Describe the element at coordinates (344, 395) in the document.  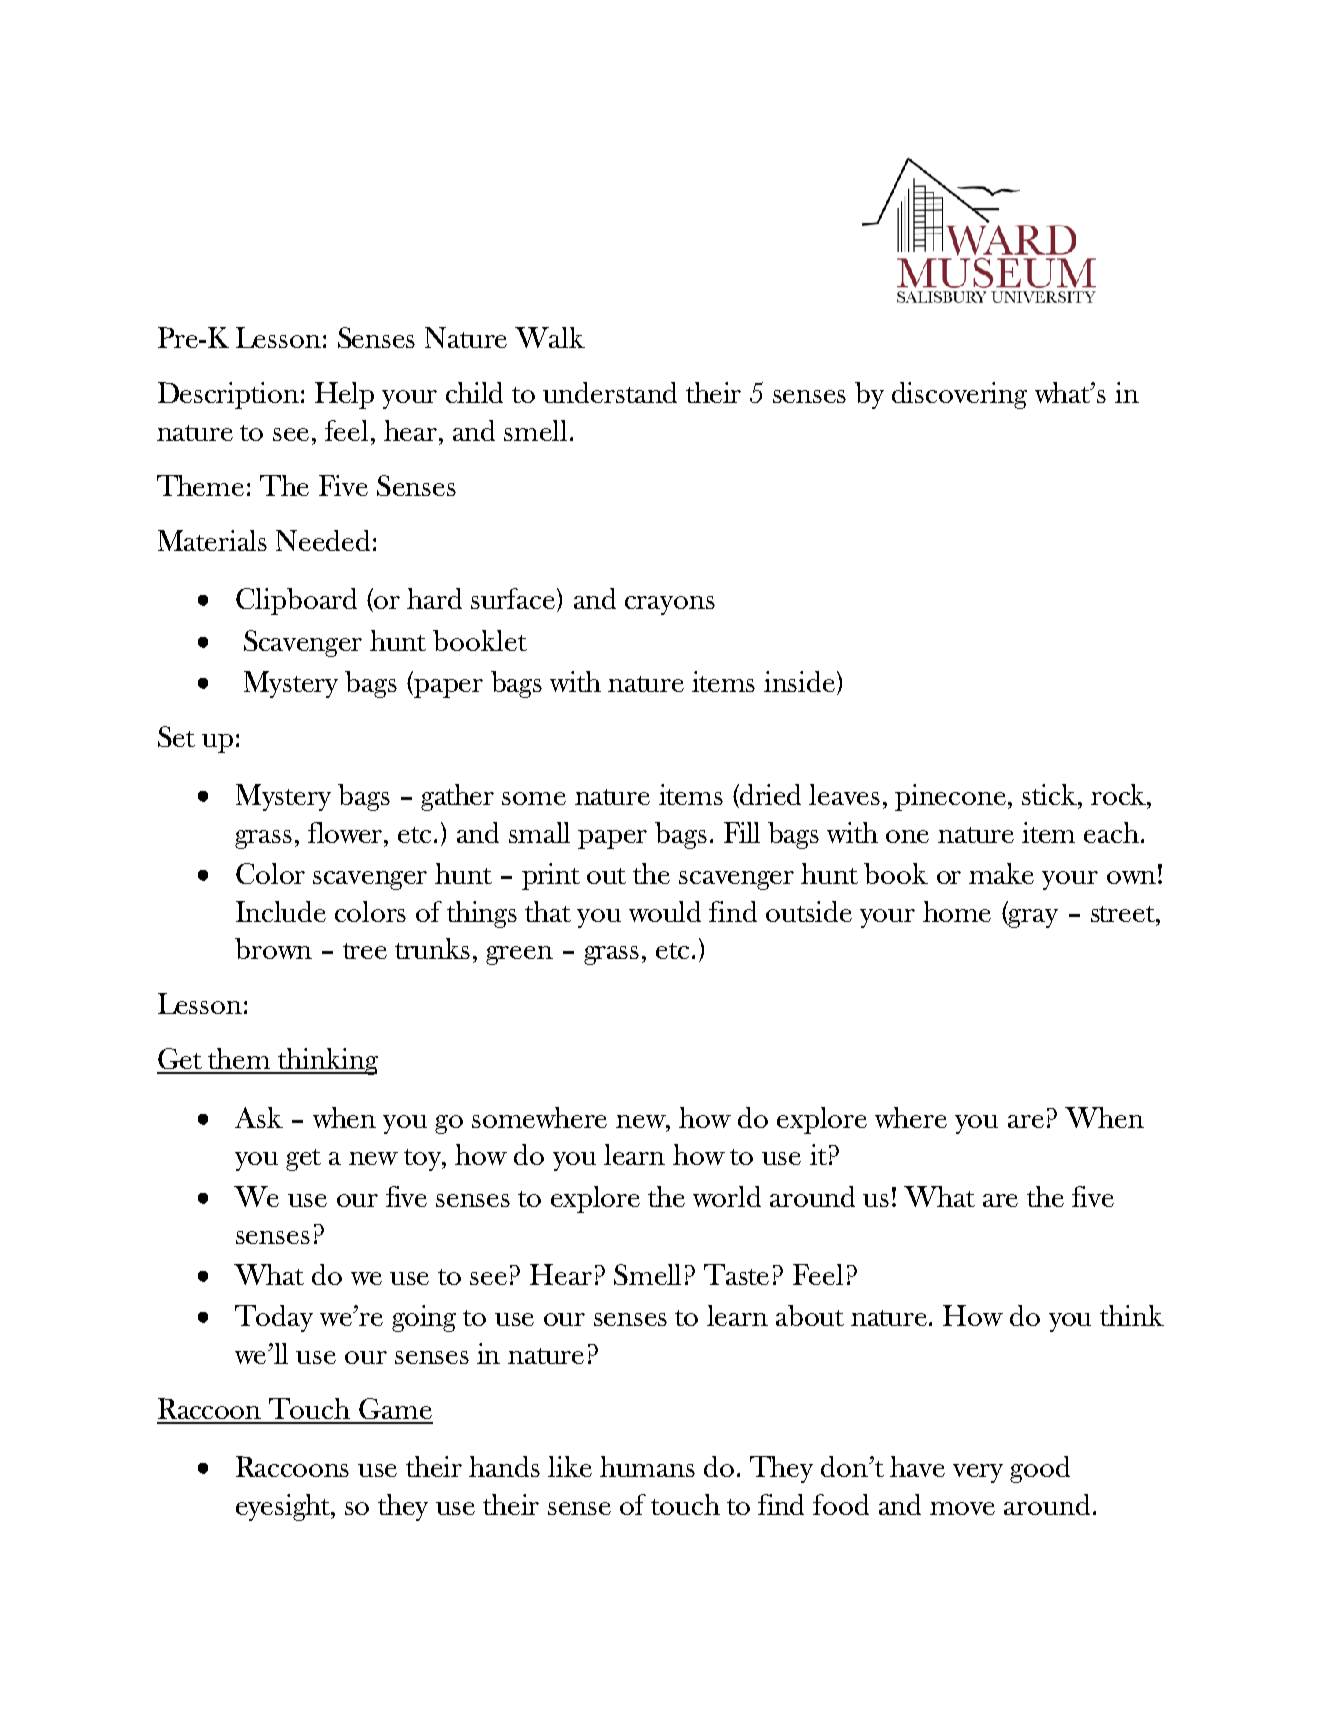
I see `Help` at that location.
